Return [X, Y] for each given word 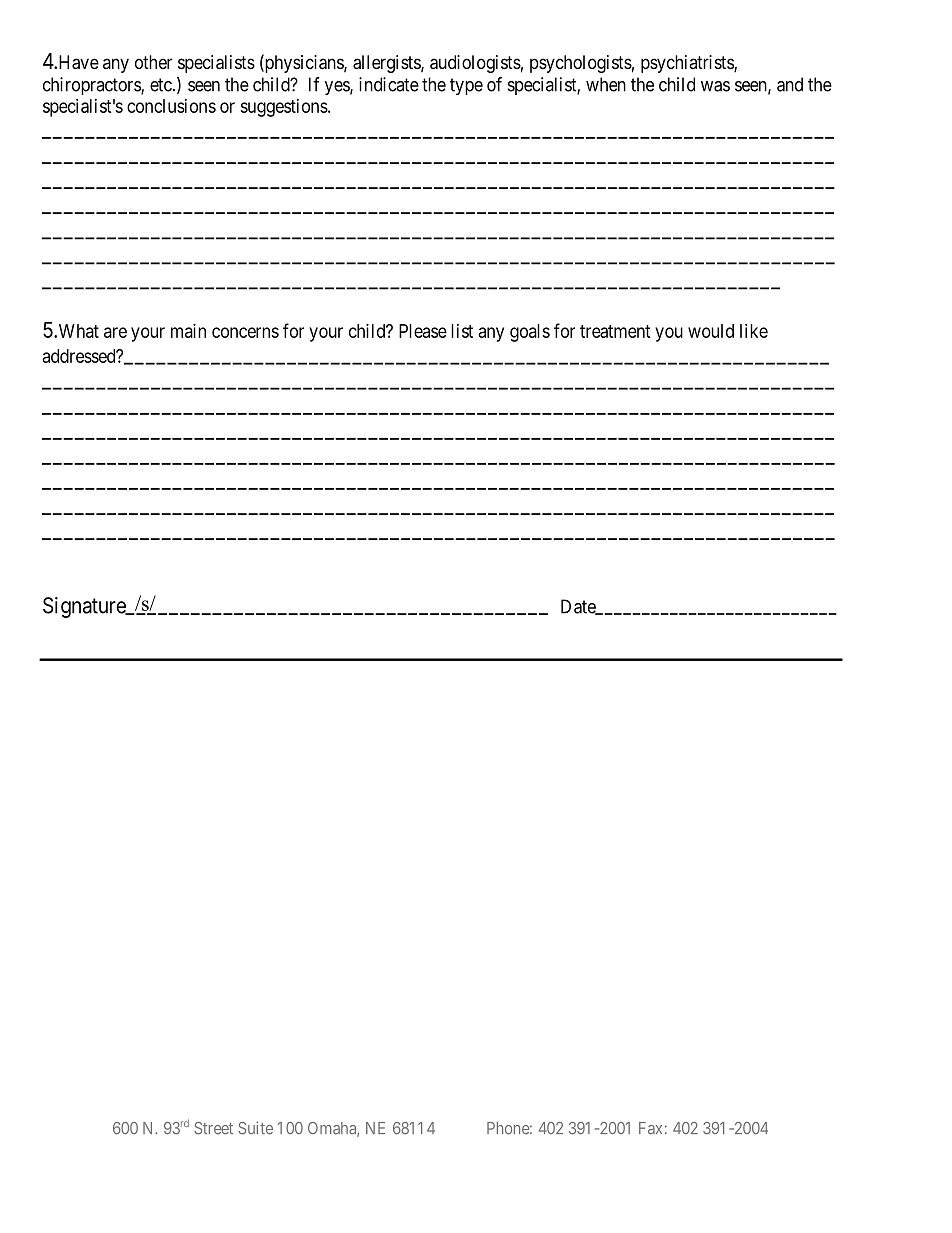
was [715, 86]
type [466, 86]
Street [213, 1128]
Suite [255, 1128]
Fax [650, 1128]
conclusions [171, 106]
